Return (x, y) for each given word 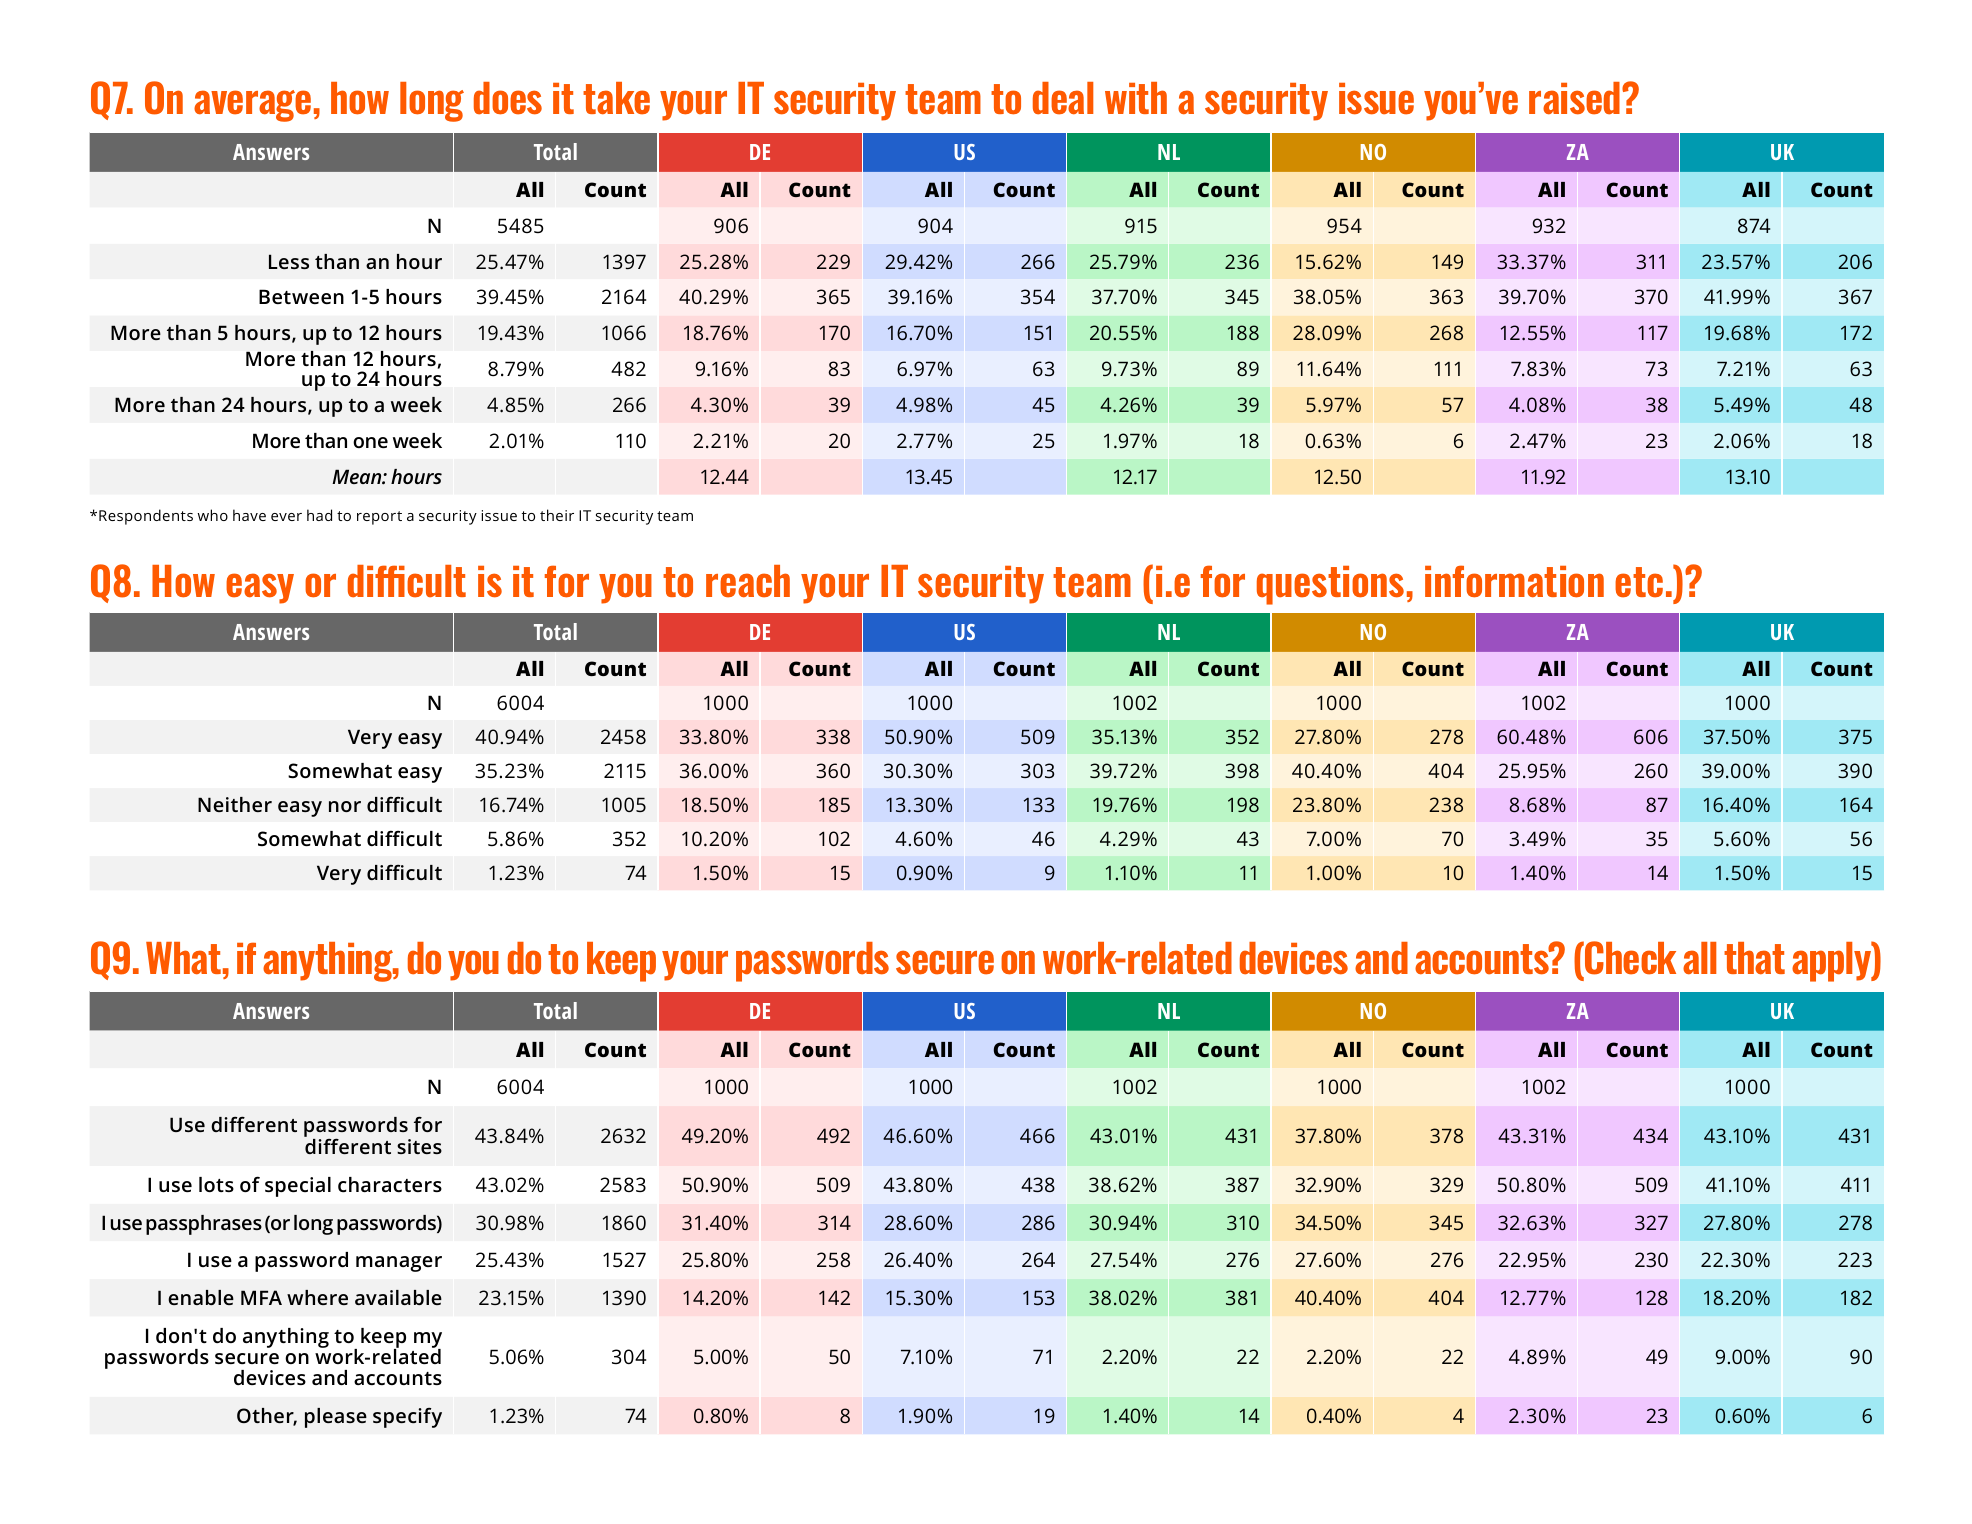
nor (345, 806)
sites (419, 1146)
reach (748, 581)
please (336, 1418)
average (252, 106)
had (319, 515)
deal (1063, 98)
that (1754, 958)
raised (1576, 98)
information (1514, 581)
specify (407, 1418)
